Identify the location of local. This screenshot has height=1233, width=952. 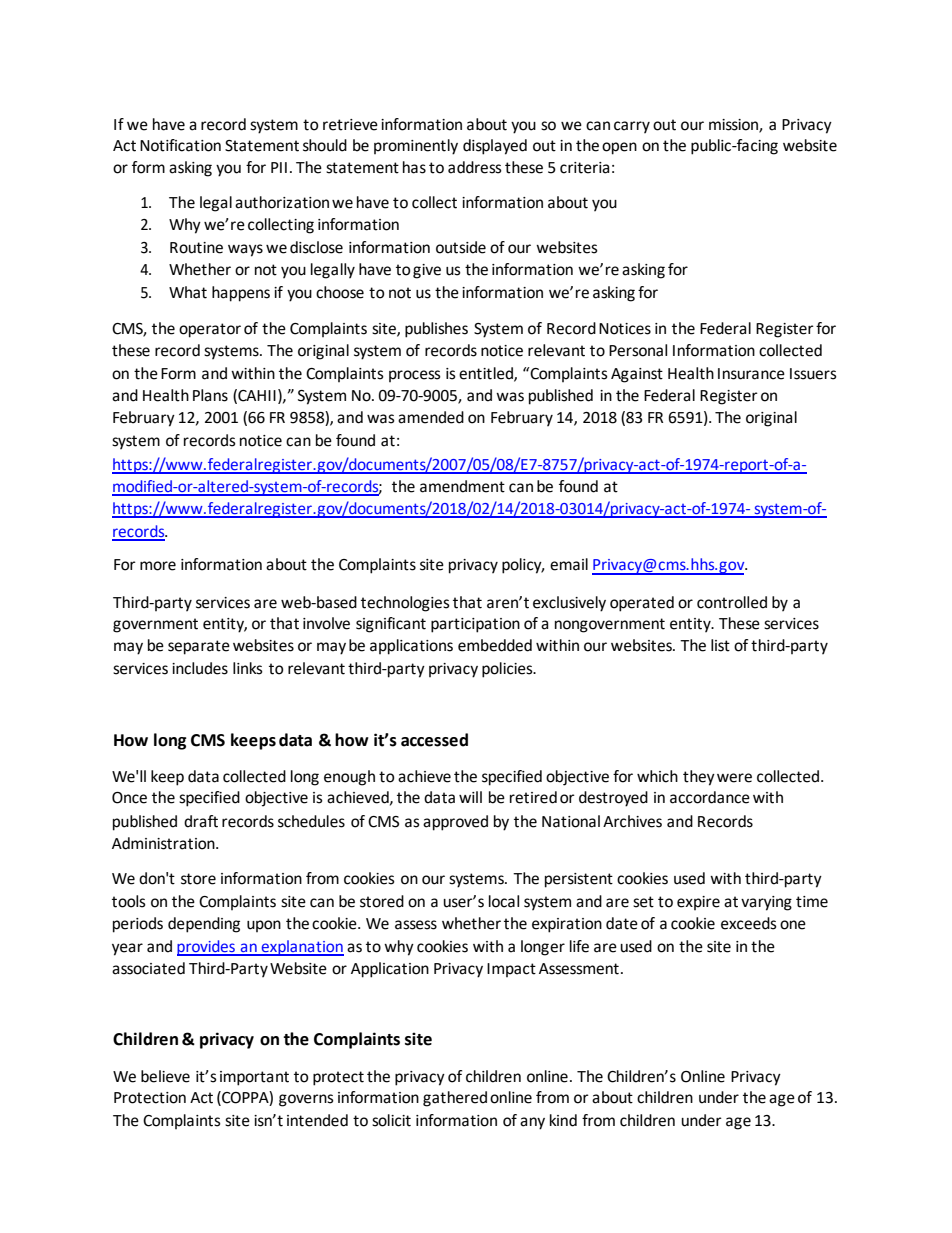
(504, 901).
